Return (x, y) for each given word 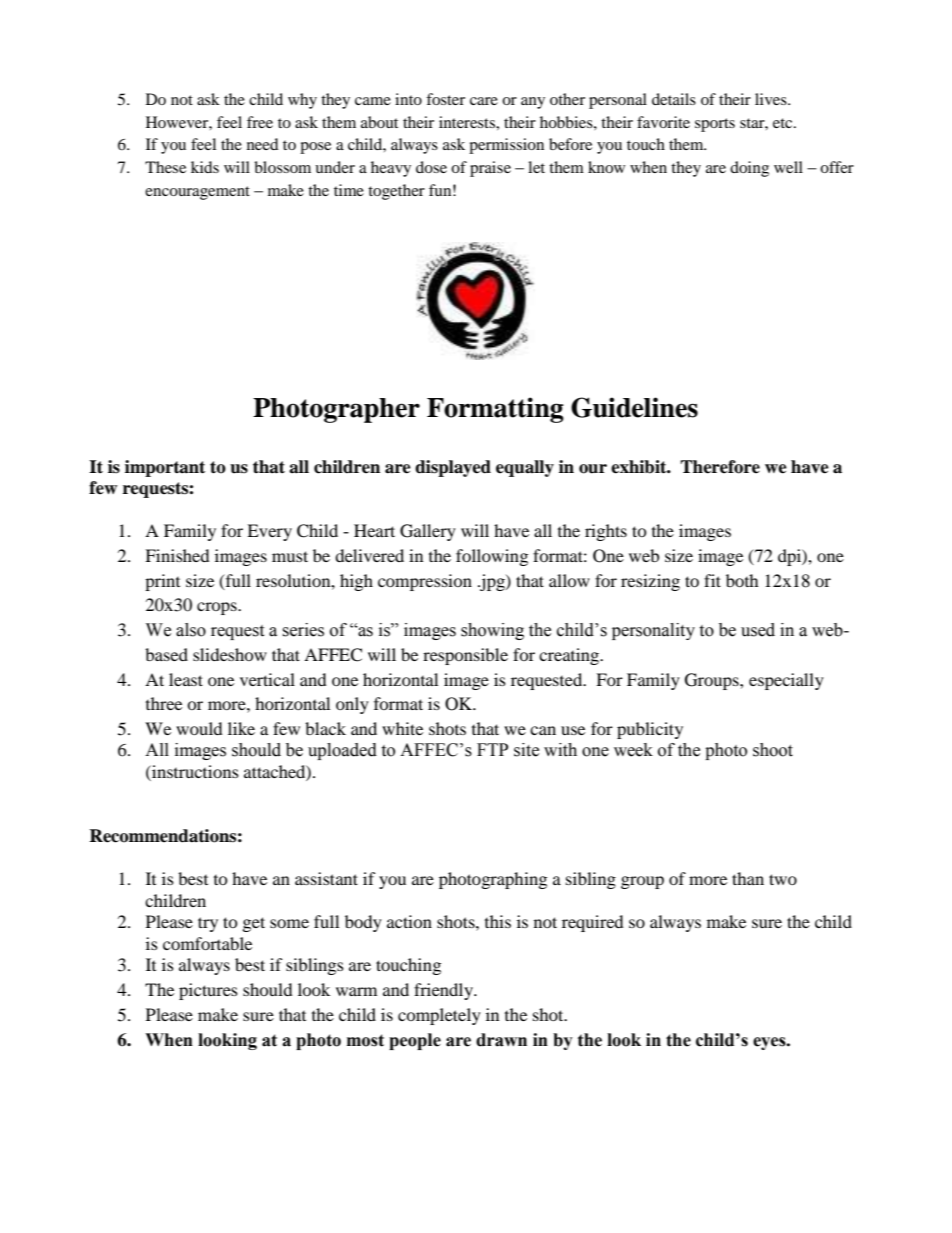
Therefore (720, 467)
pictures (208, 991)
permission (506, 146)
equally (525, 468)
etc (784, 123)
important (165, 468)
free (260, 122)
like (241, 728)
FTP (492, 749)
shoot (773, 750)
